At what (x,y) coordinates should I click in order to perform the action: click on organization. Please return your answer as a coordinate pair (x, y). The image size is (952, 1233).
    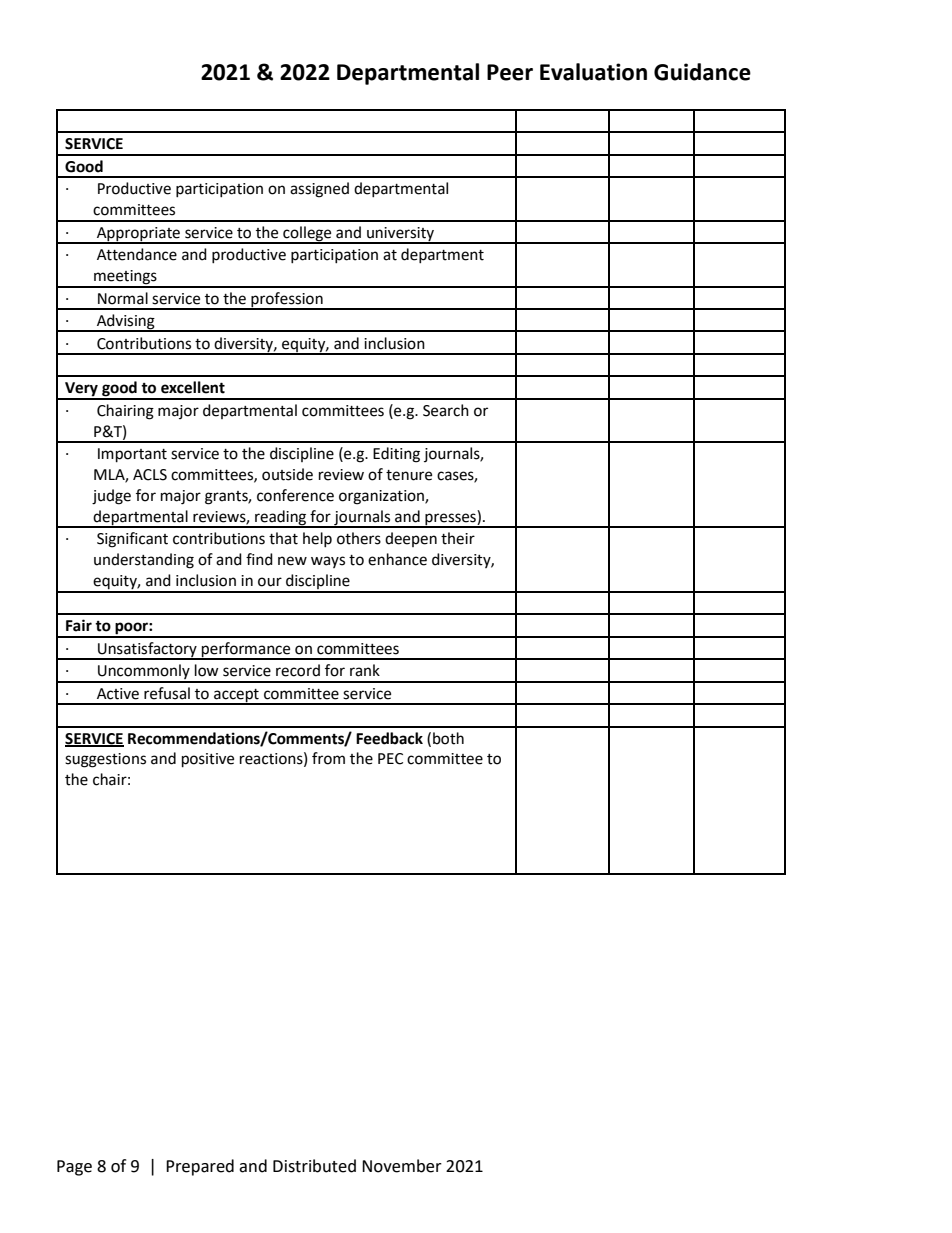
    Looking at the image, I should click on (382, 497).
